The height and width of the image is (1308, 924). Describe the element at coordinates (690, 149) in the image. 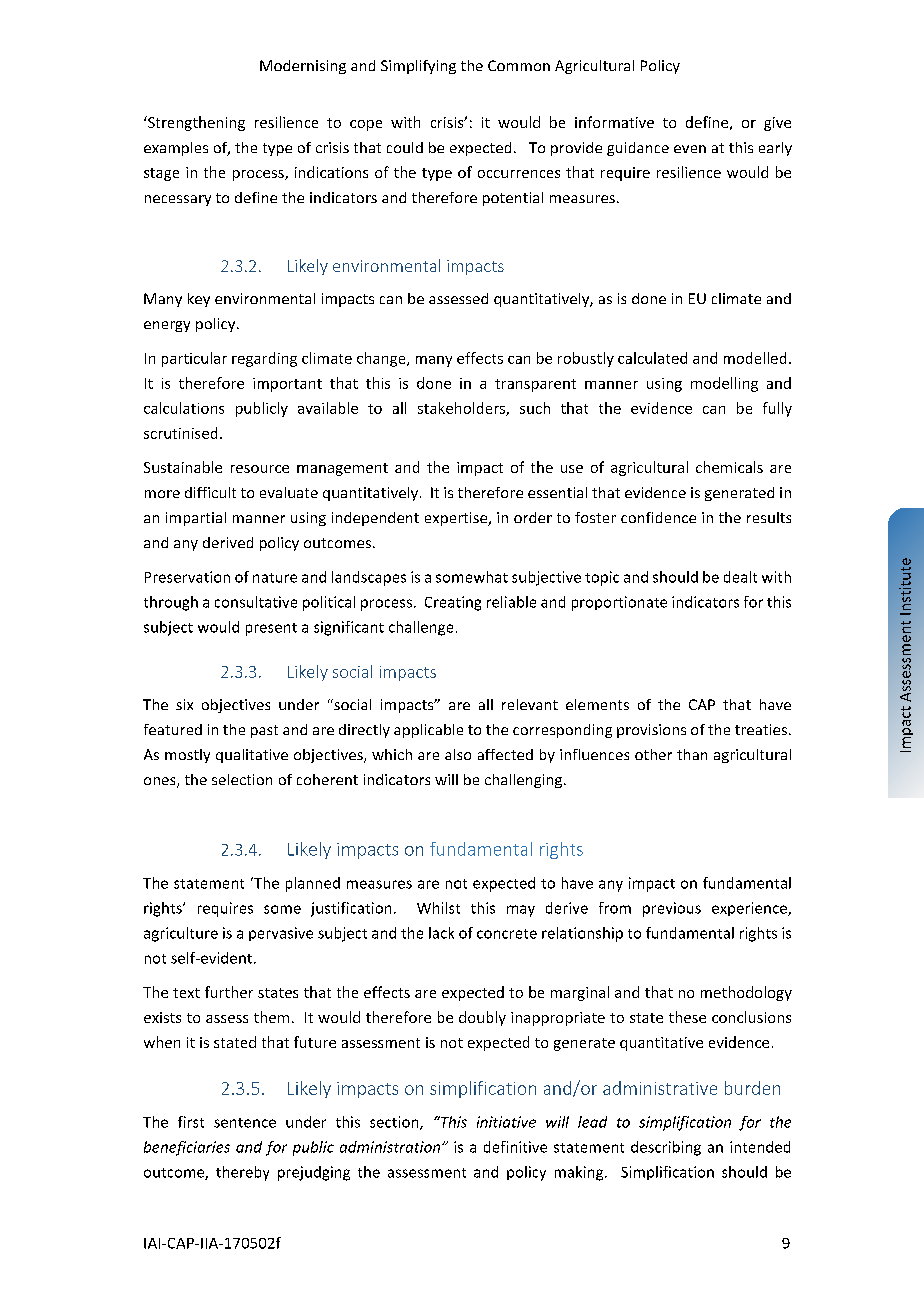

I see `even` at that location.
